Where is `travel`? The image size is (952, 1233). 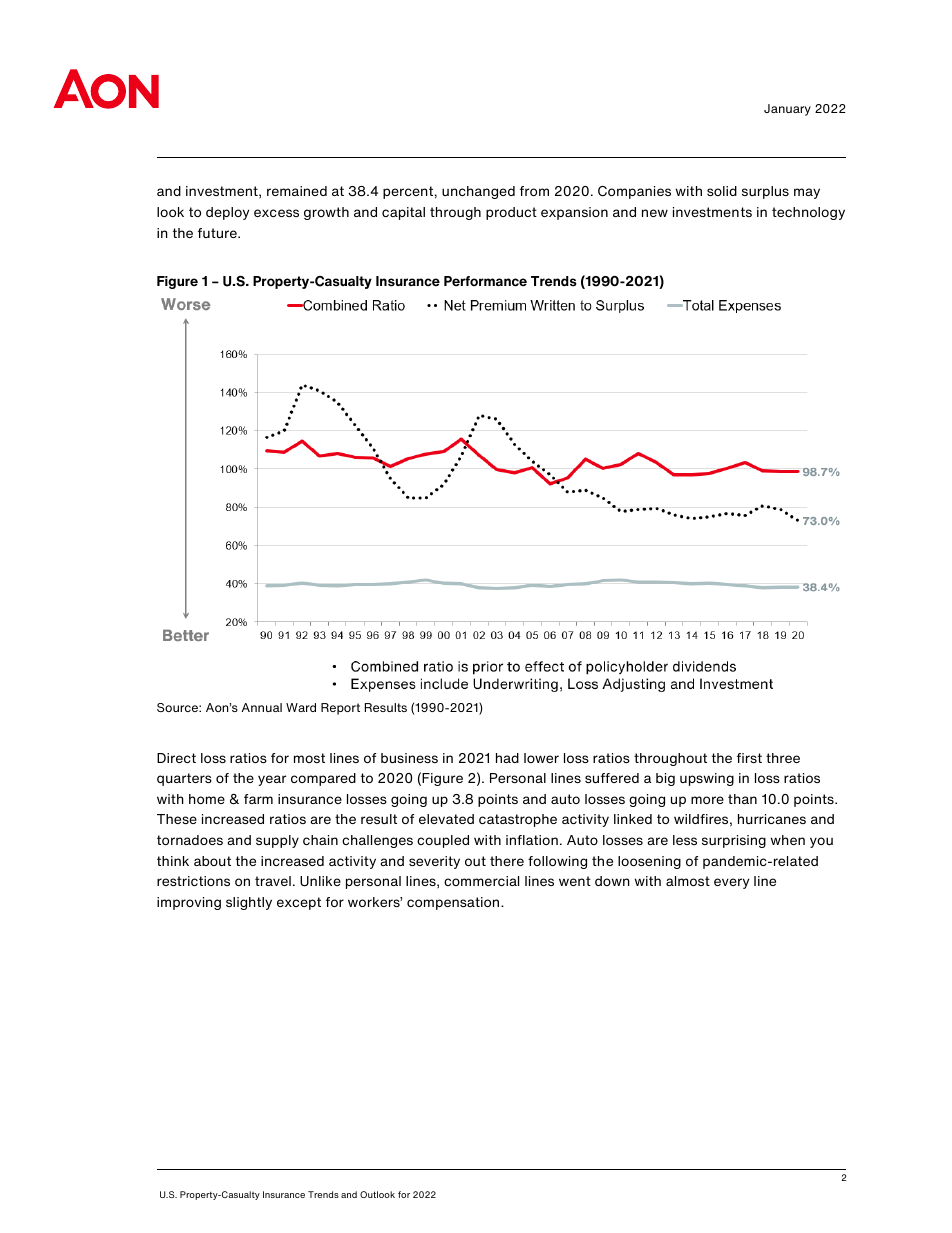
travel is located at coordinates (273, 881).
